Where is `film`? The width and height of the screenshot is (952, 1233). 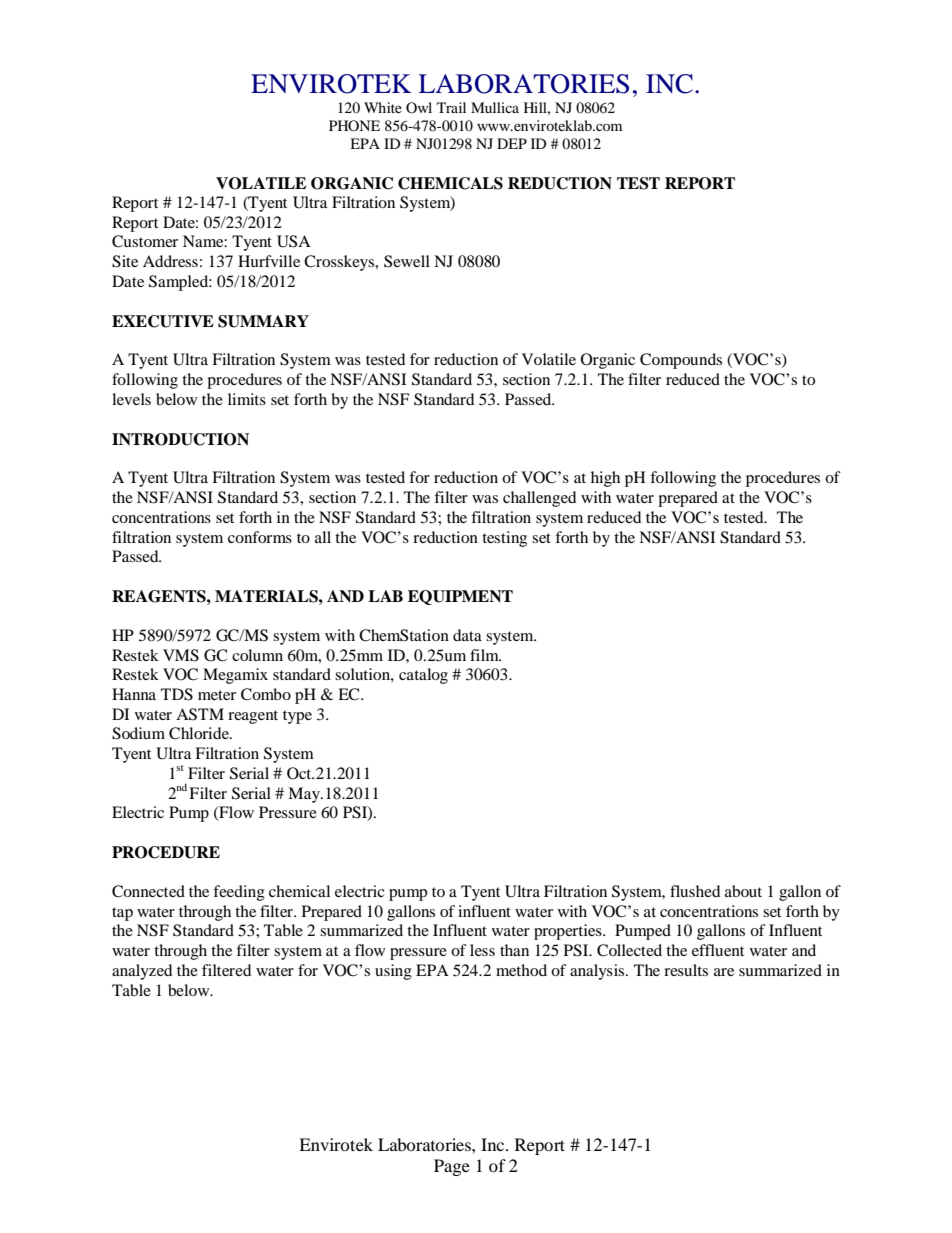 film is located at coordinates (485, 655).
